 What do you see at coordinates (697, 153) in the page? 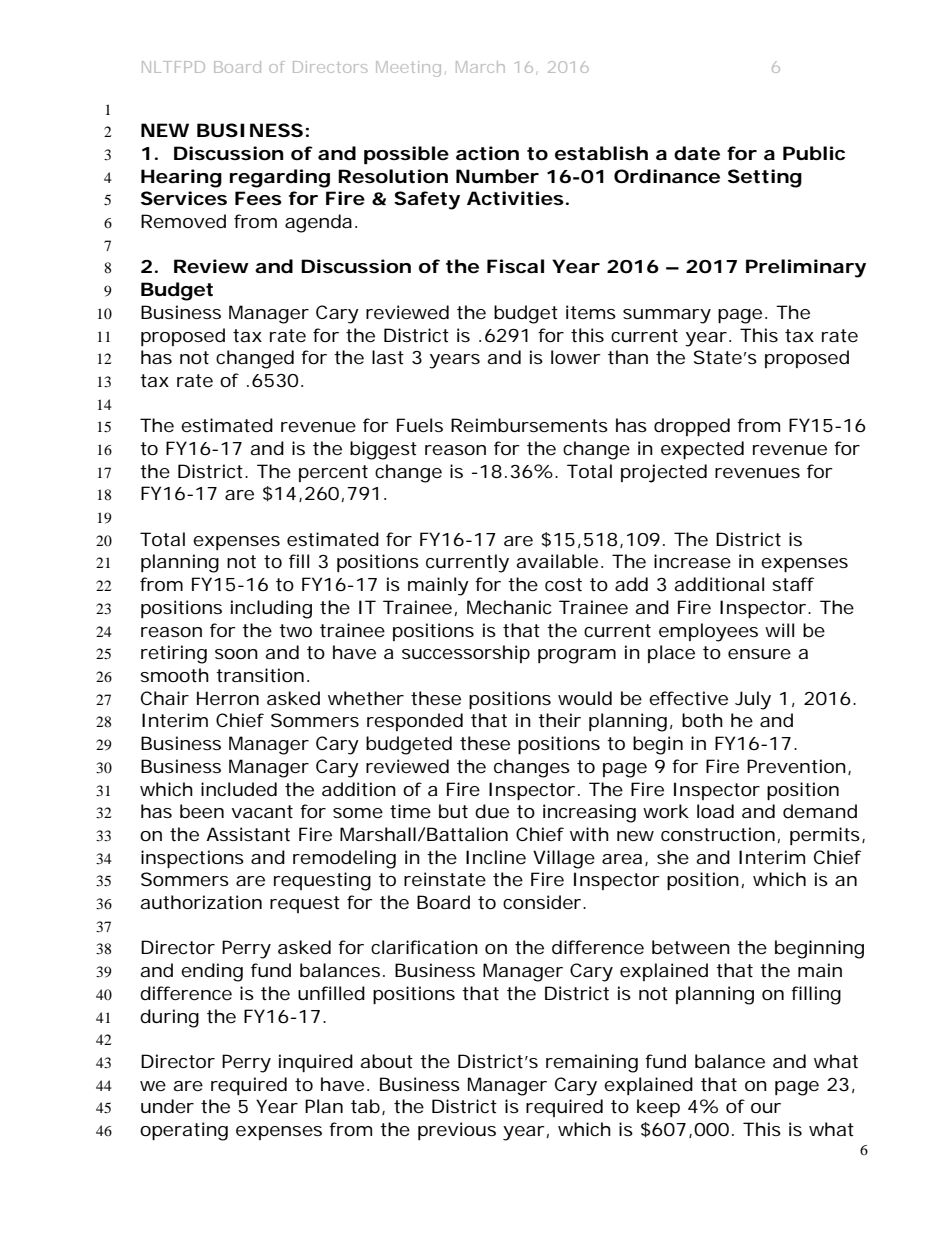
I see `date` at bounding box center [697, 153].
